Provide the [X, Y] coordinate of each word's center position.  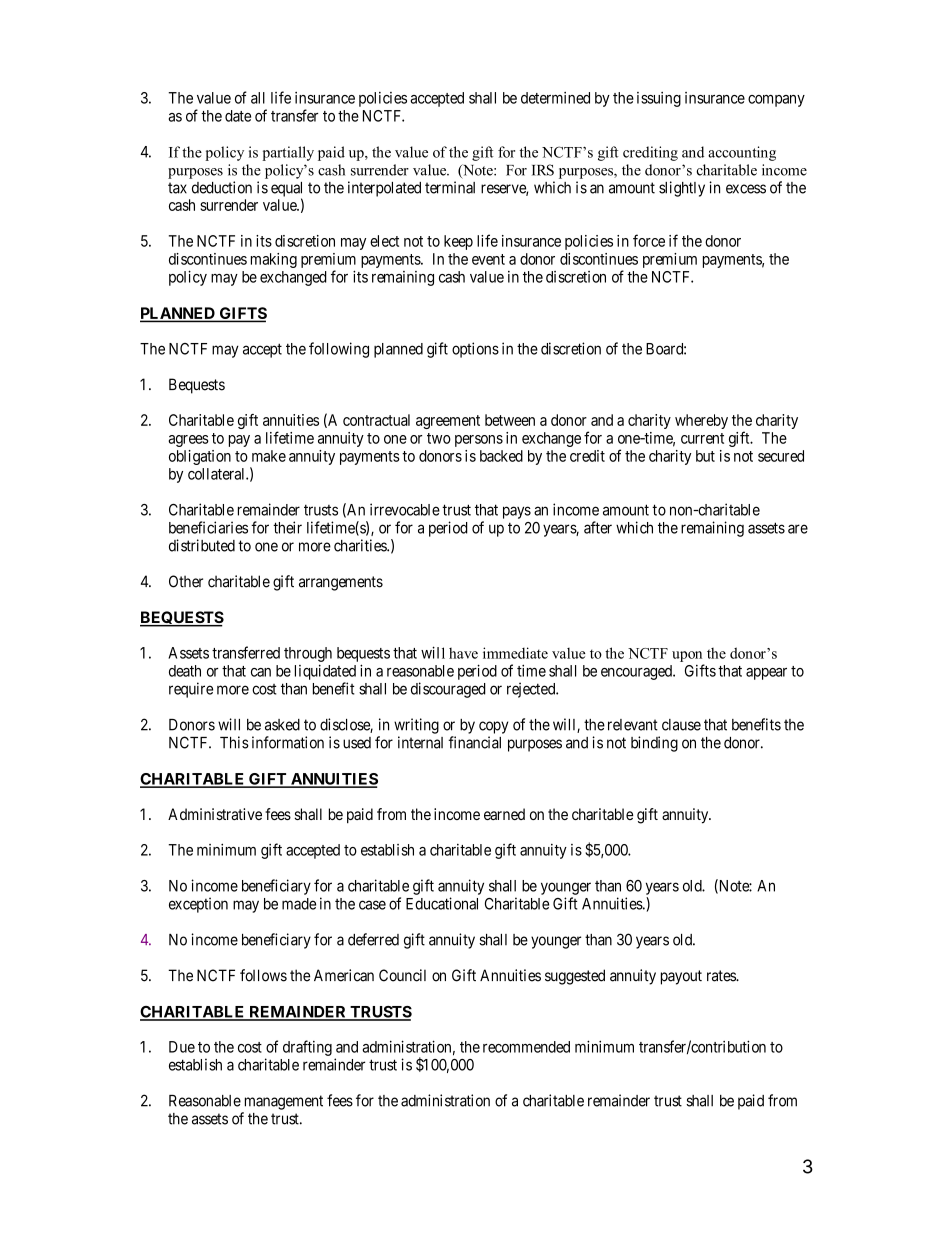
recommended [526, 1047]
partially [288, 153]
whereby [701, 421]
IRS [543, 170]
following [339, 350]
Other [186, 581]
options [475, 350]
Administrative [215, 814]
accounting [742, 153]
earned [504, 814]
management [284, 1102]
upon [687, 656]
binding [654, 744]
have [463, 653]
